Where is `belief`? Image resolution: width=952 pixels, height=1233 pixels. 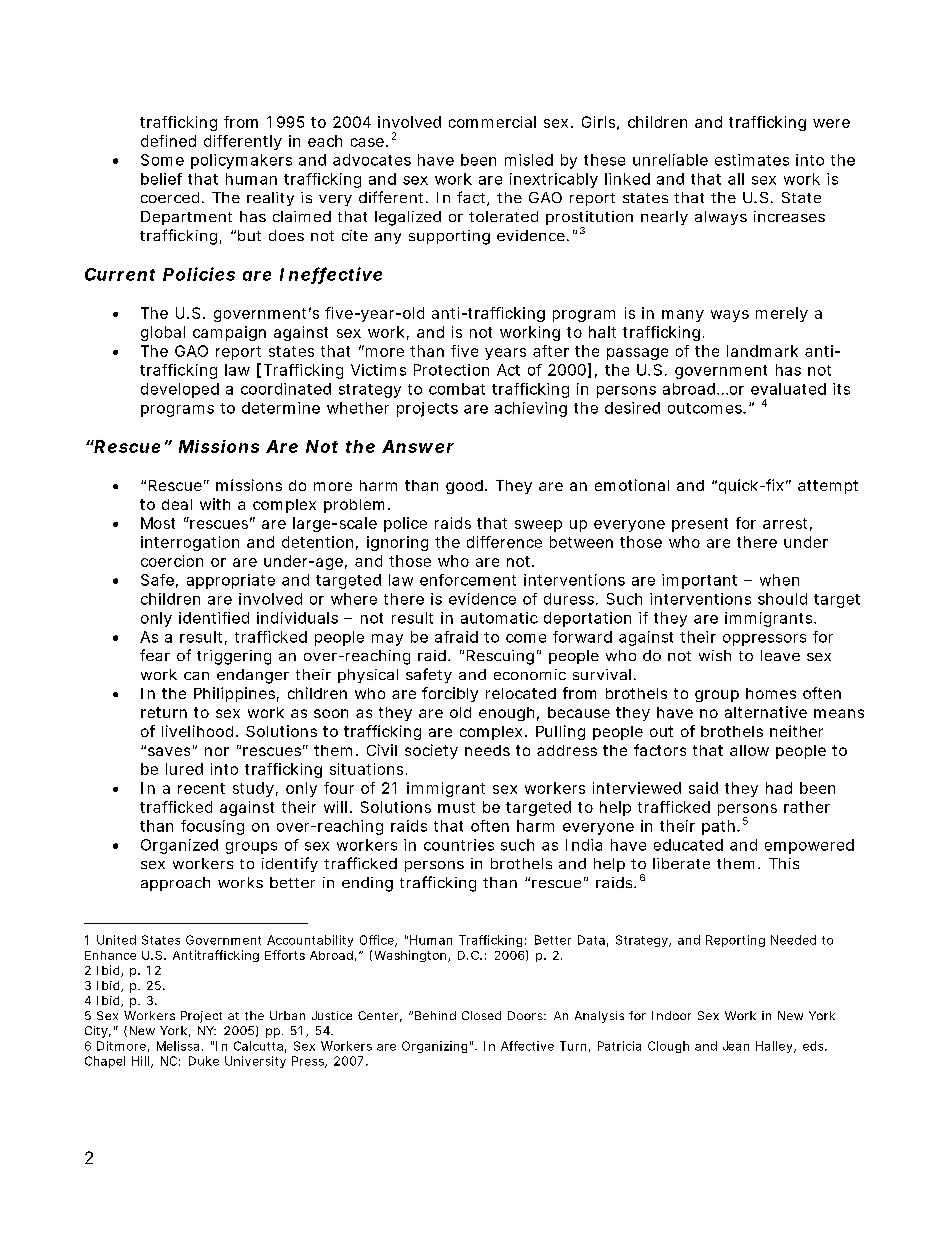
belief is located at coordinates (161, 179).
